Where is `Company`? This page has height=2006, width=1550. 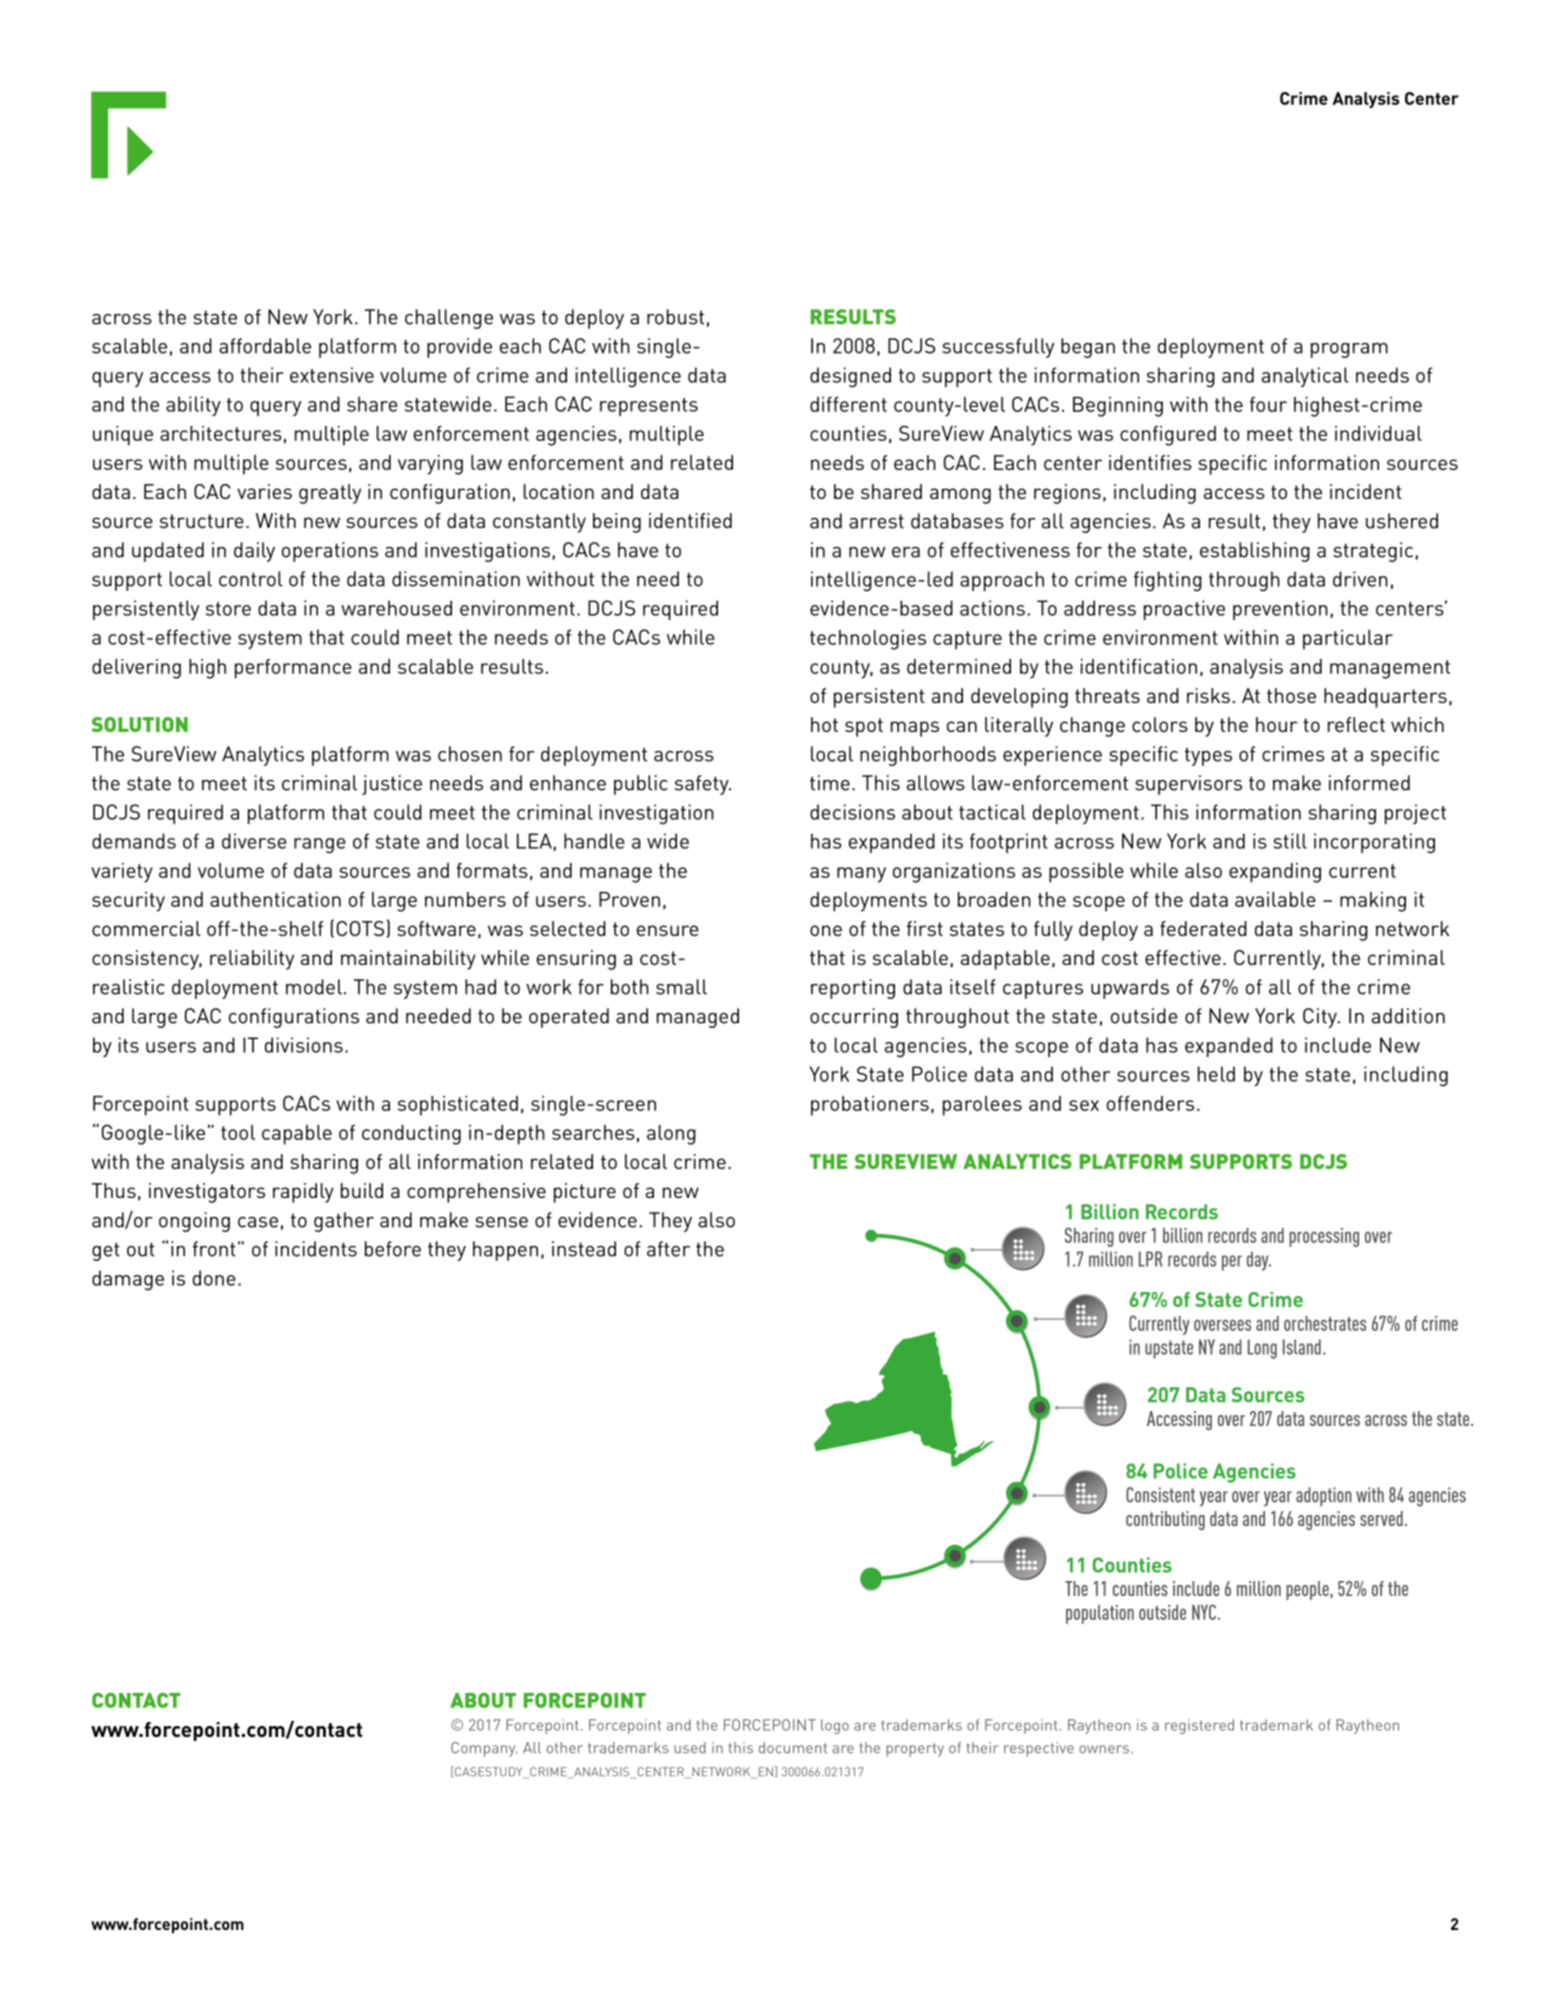 Company is located at coordinates (484, 1749).
